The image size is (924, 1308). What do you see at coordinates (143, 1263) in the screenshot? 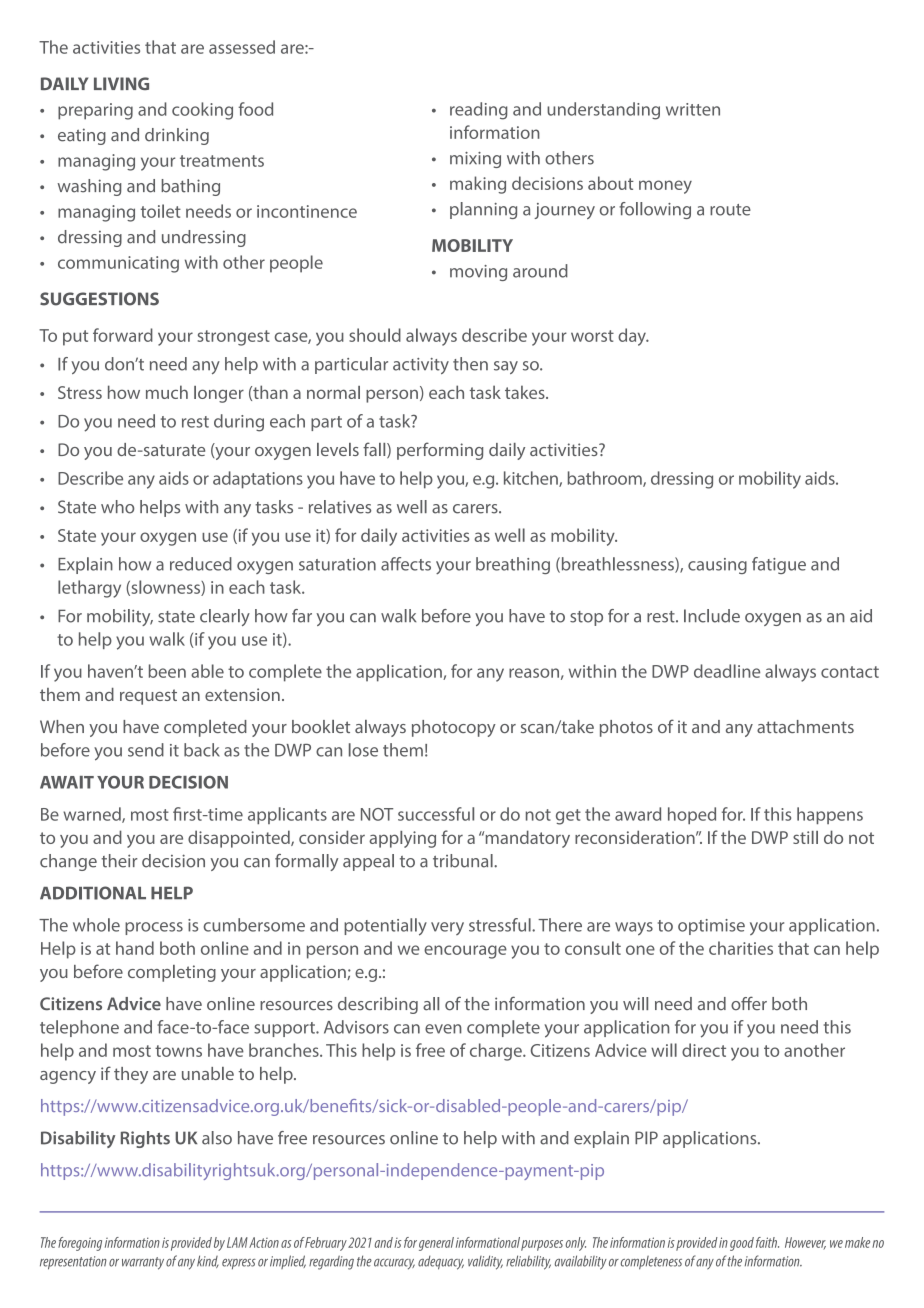
I see `warranty` at bounding box center [143, 1263].
